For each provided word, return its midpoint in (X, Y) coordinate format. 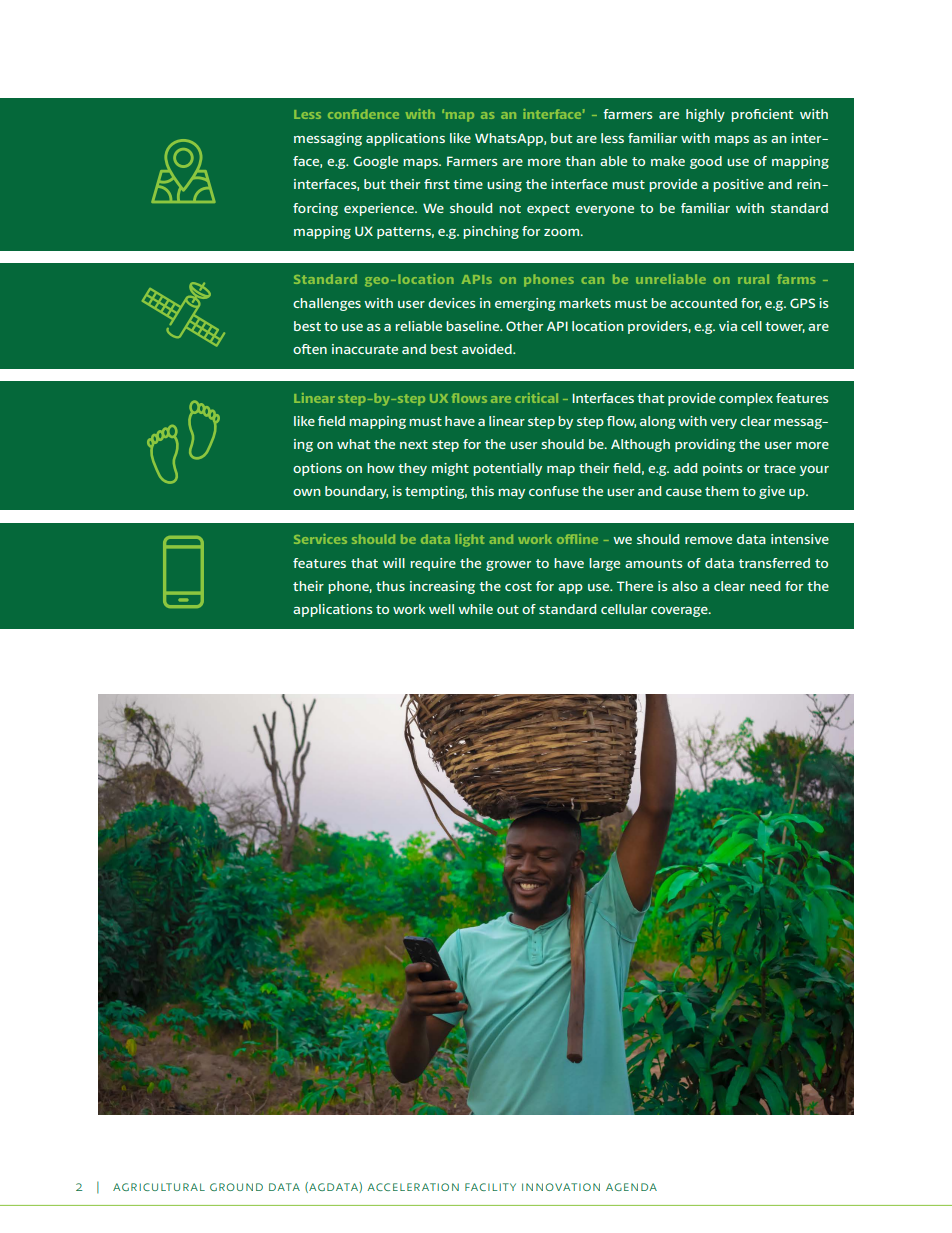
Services (320, 539)
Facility (490, 1187)
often (310, 349)
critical (536, 398)
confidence (363, 114)
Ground (236, 1187)
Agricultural (159, 1187)
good (706, 162)
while (475, 609)
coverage (680, 612)
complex (746, 399)
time (468, 184)
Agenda (631, 1187)
